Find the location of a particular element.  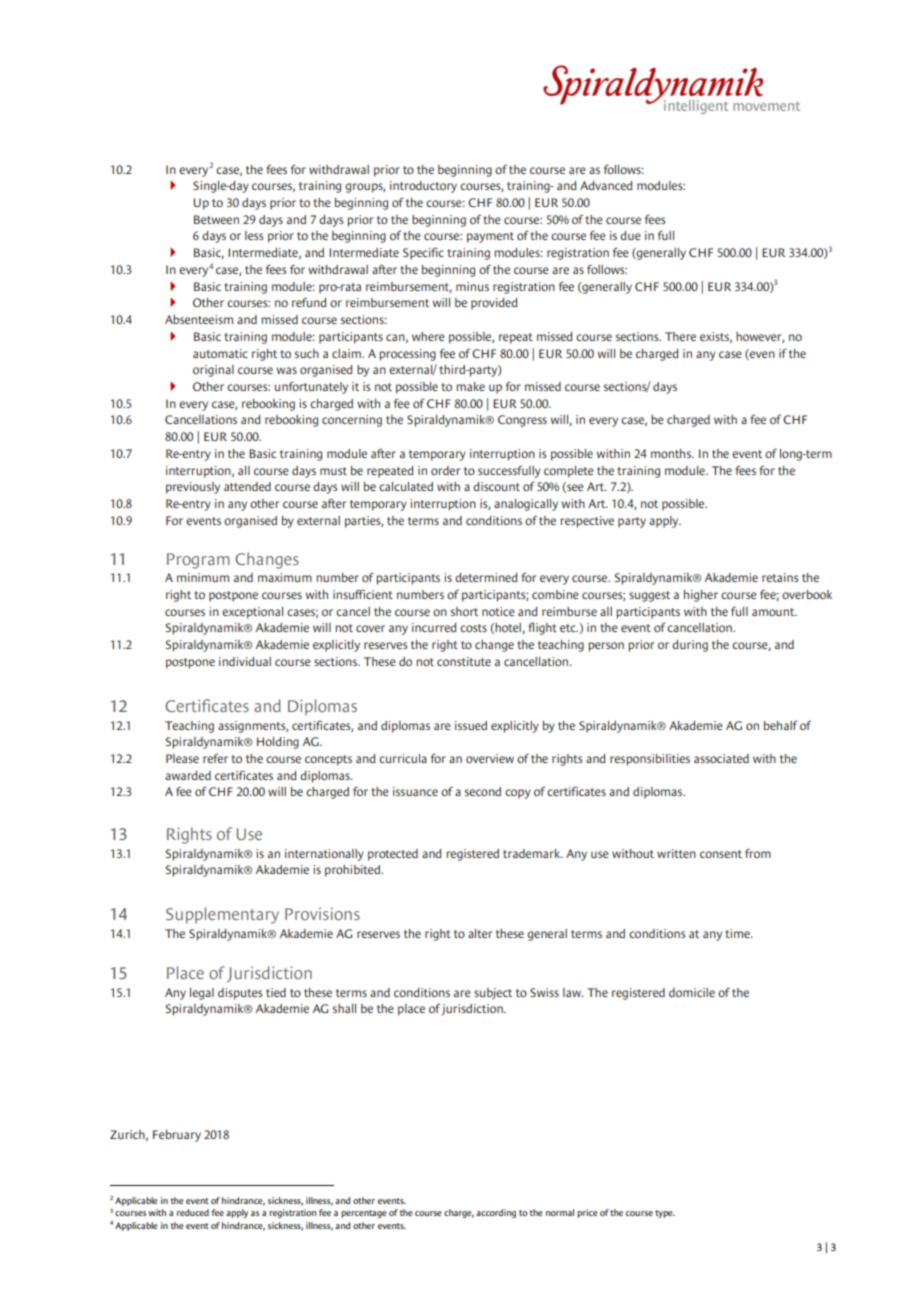

consent is located at coordinates (721, 854).
